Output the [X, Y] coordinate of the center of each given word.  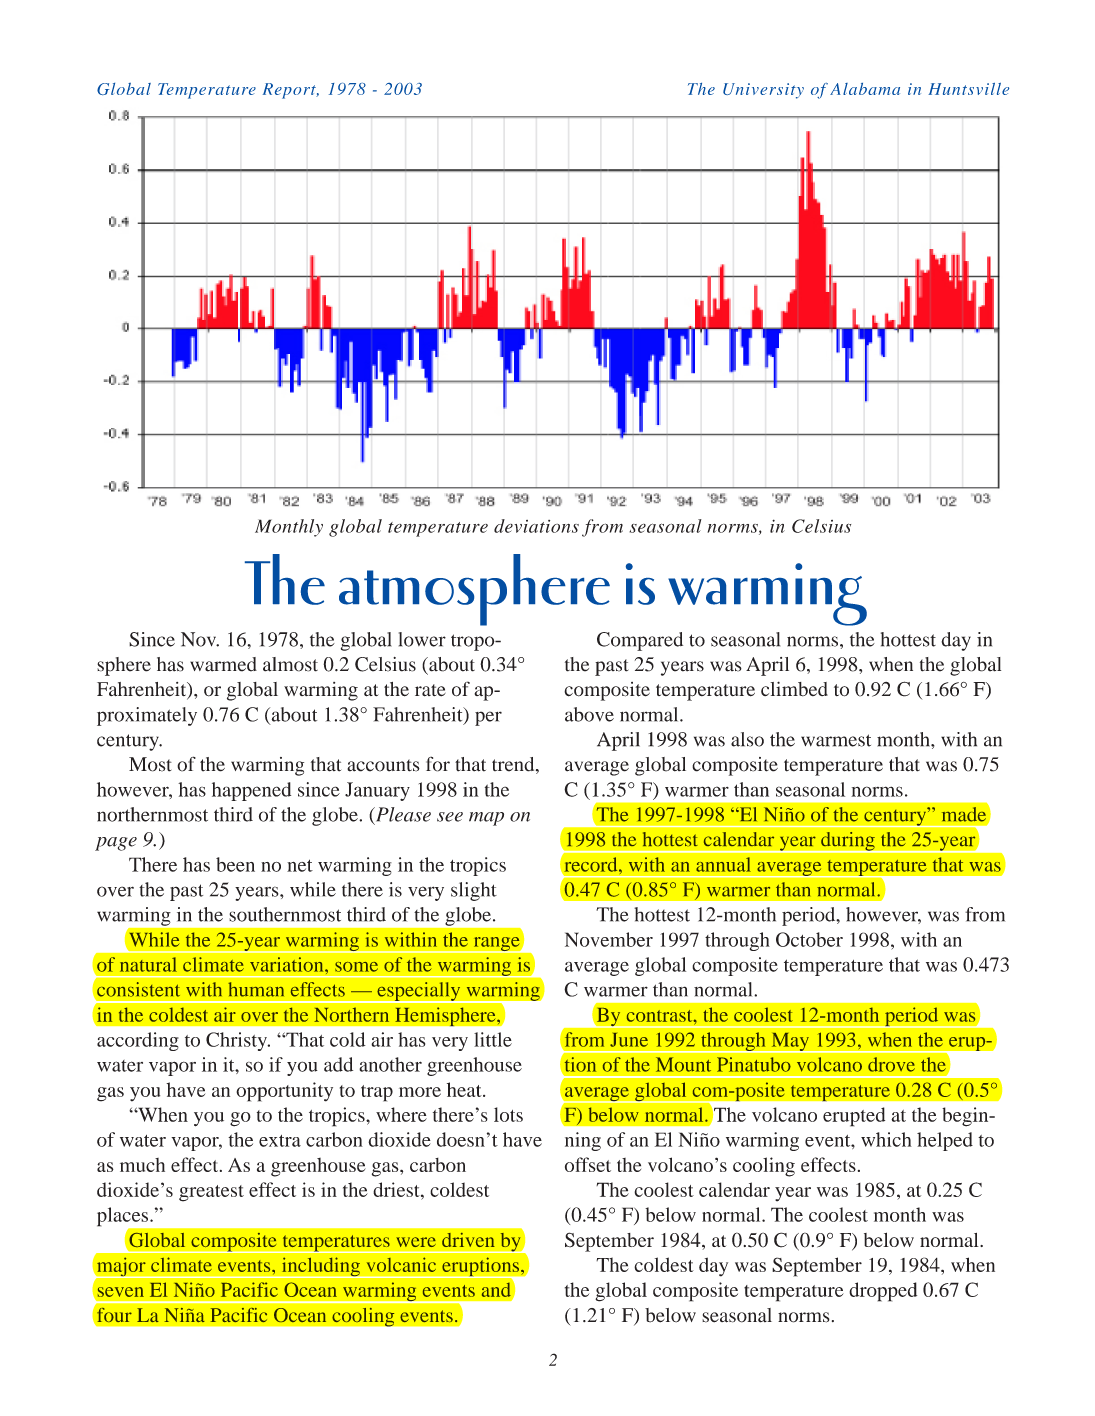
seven [121, 1292]
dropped [883, 1292]
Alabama [865, 89]
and [496, 1290]
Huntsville [968, 89]
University [763, 91]
